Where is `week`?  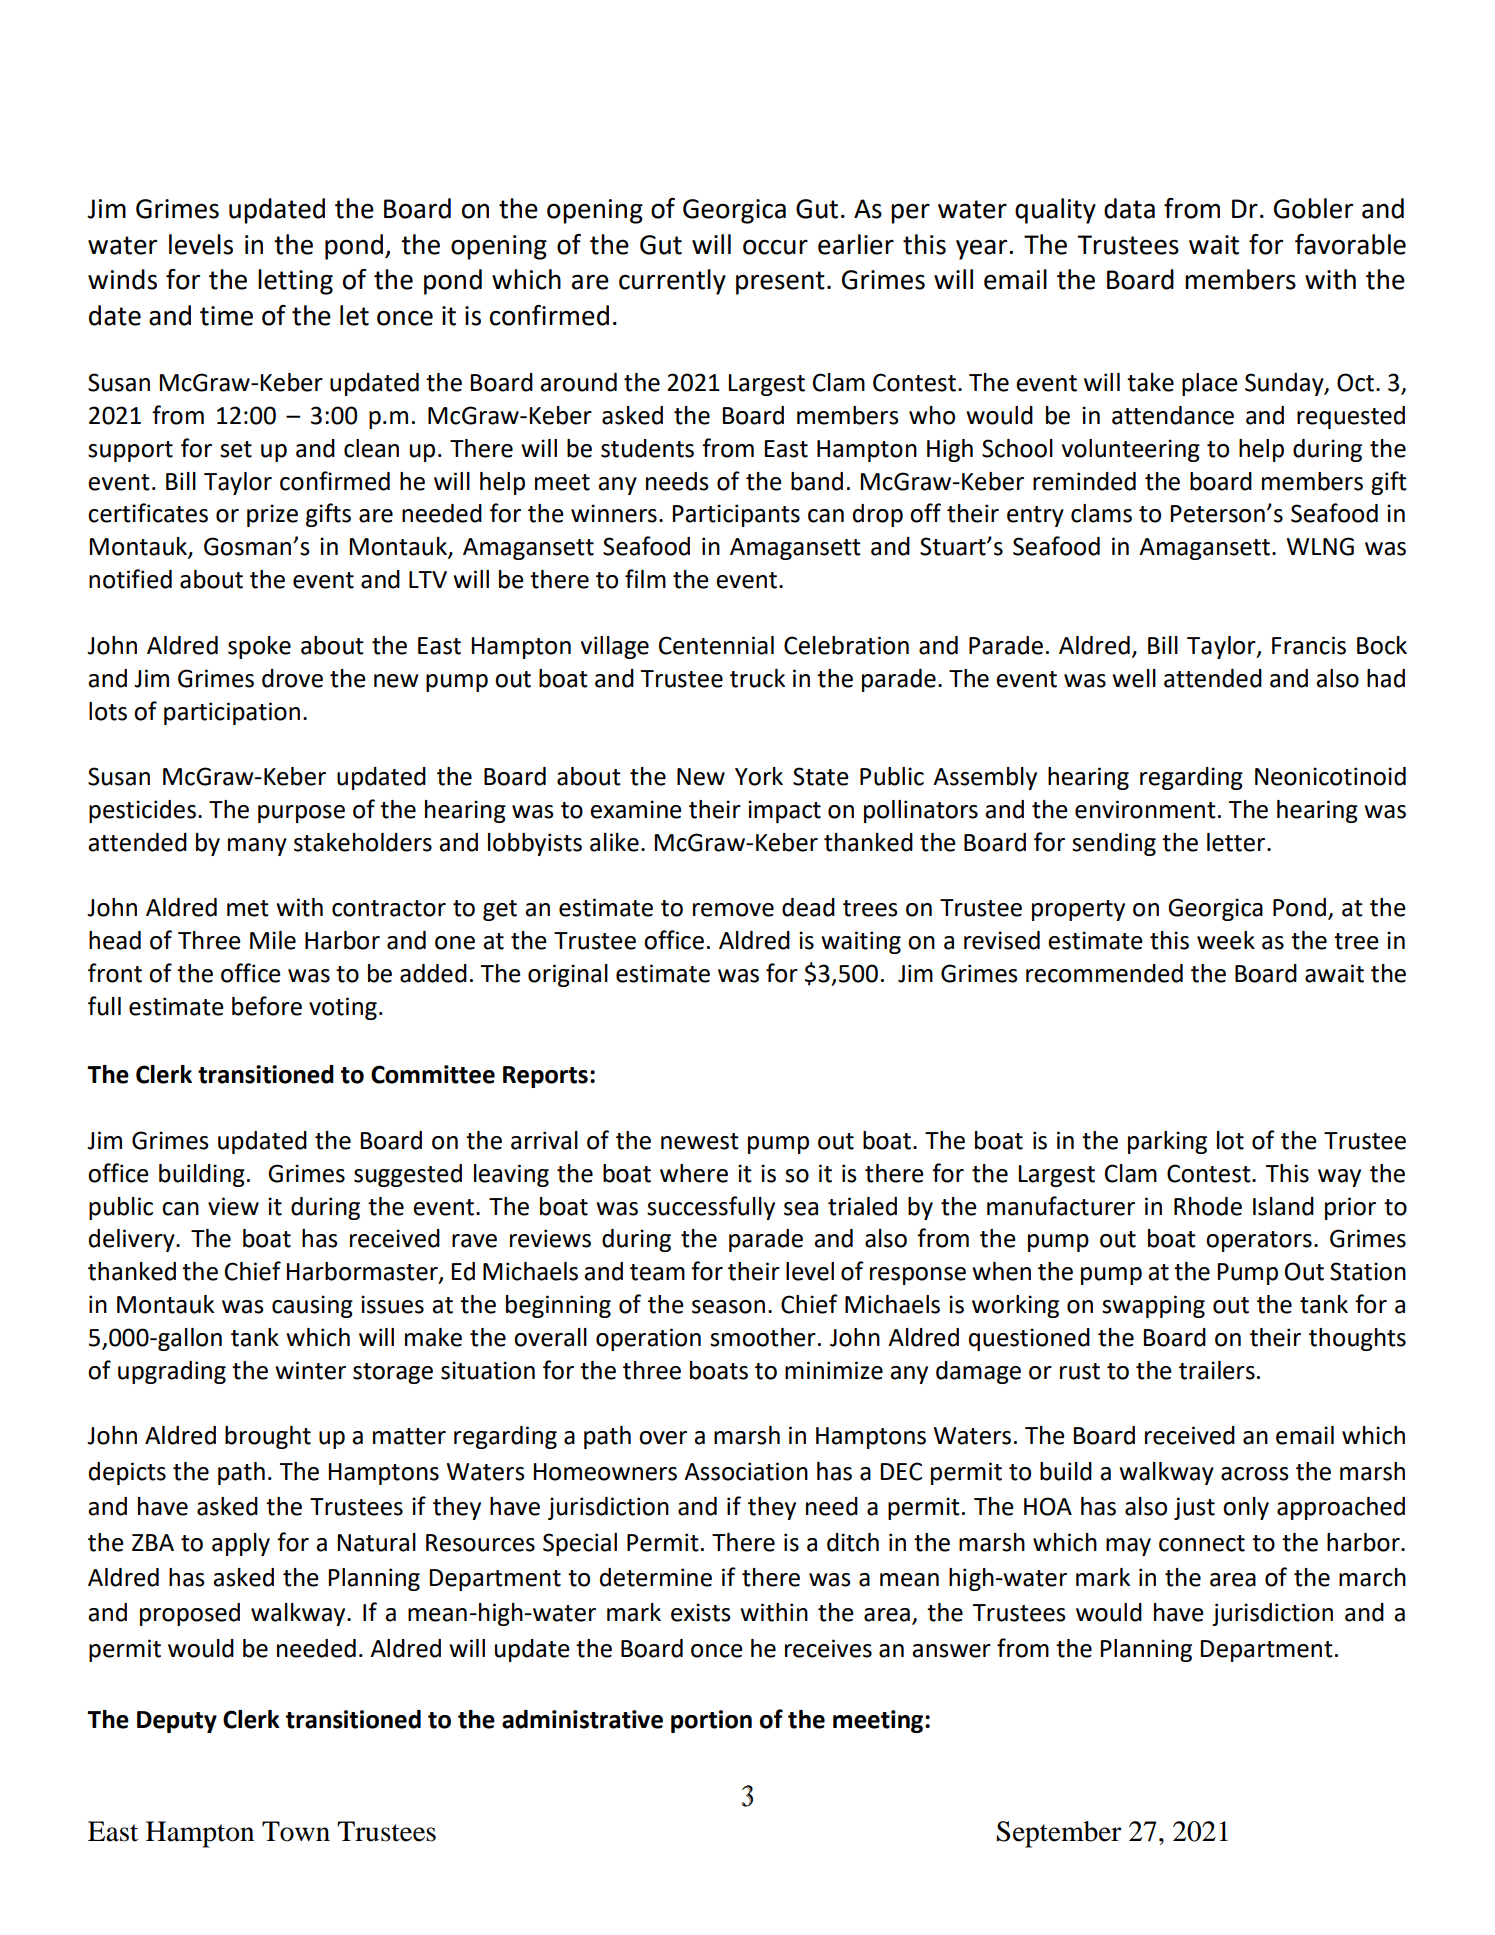
week is located at coordinates (1226, 940).
